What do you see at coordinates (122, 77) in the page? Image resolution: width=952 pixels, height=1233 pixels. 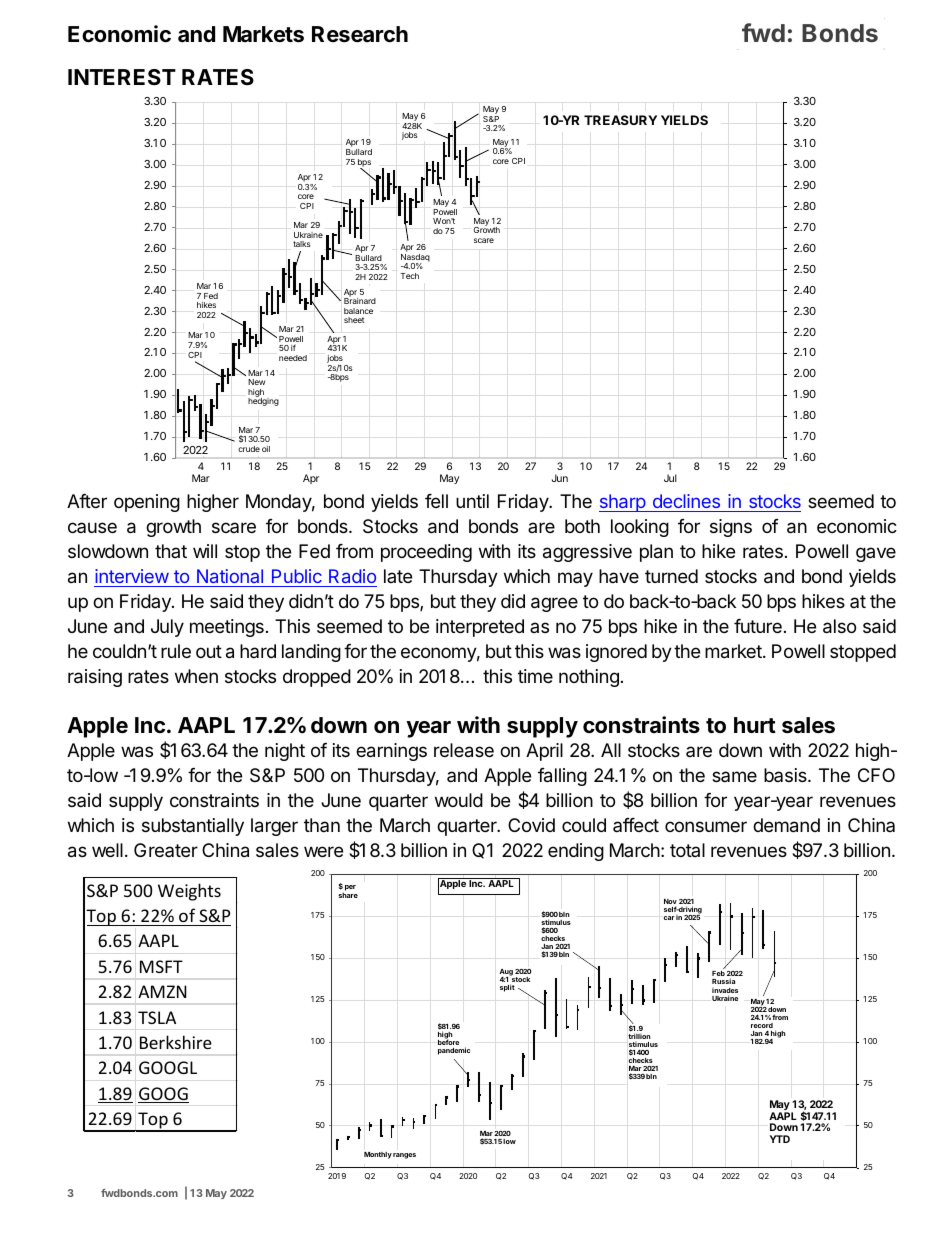 I see `INTEREST` at bounding box center [122, 77].
